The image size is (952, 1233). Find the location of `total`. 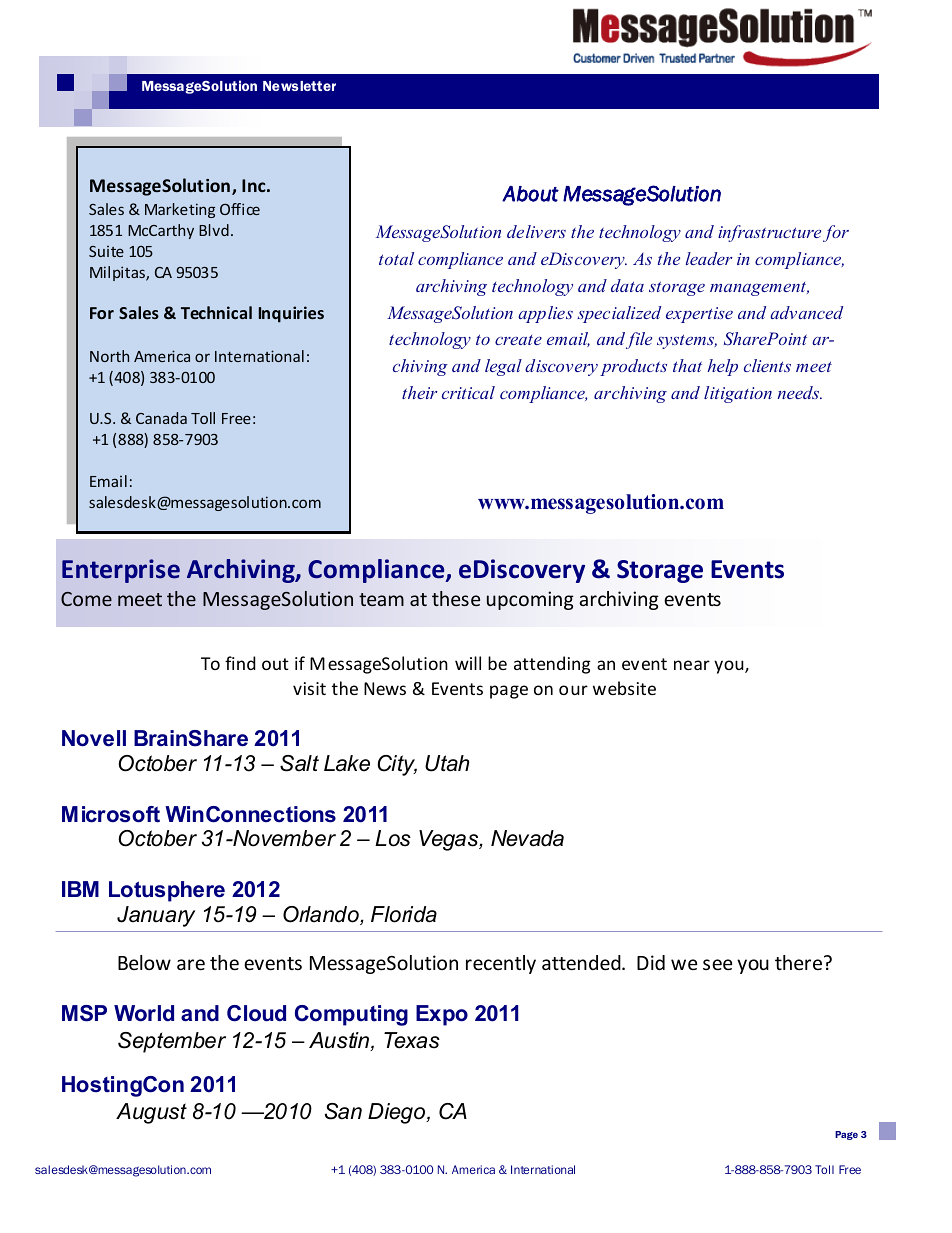

total is located at coordinates (396, 258).
